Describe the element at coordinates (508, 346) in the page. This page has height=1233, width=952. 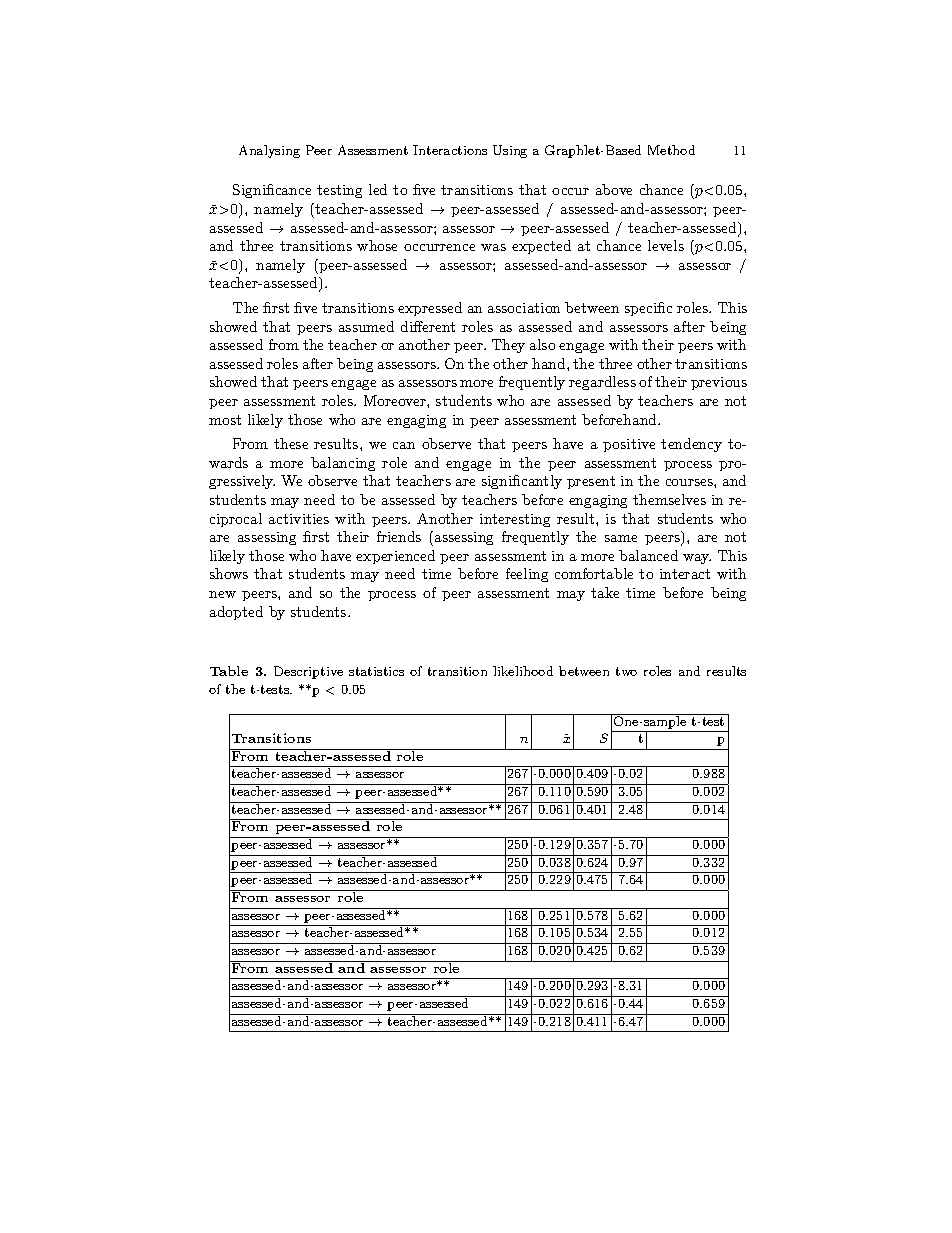
I see `They` at that location.
